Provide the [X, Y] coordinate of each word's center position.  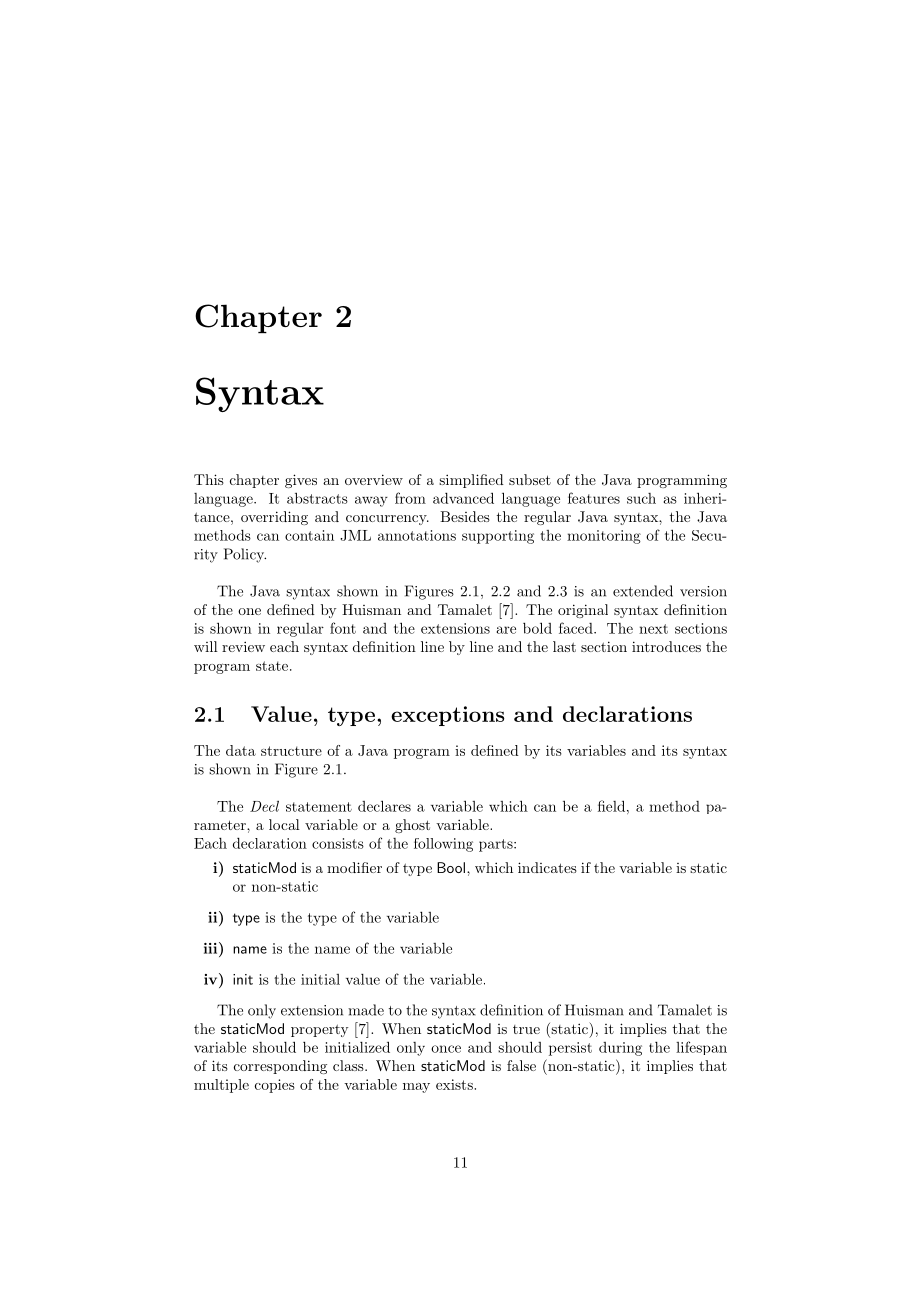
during [620, 1049]
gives [301, 481]
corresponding [280, 1067]
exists [455, 1084]
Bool [451, 867]
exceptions [448, 716]
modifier [354, 867]
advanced [463, 498]
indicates [547, 867]
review [243, 646]
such [641, 498]
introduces [666, 646]
